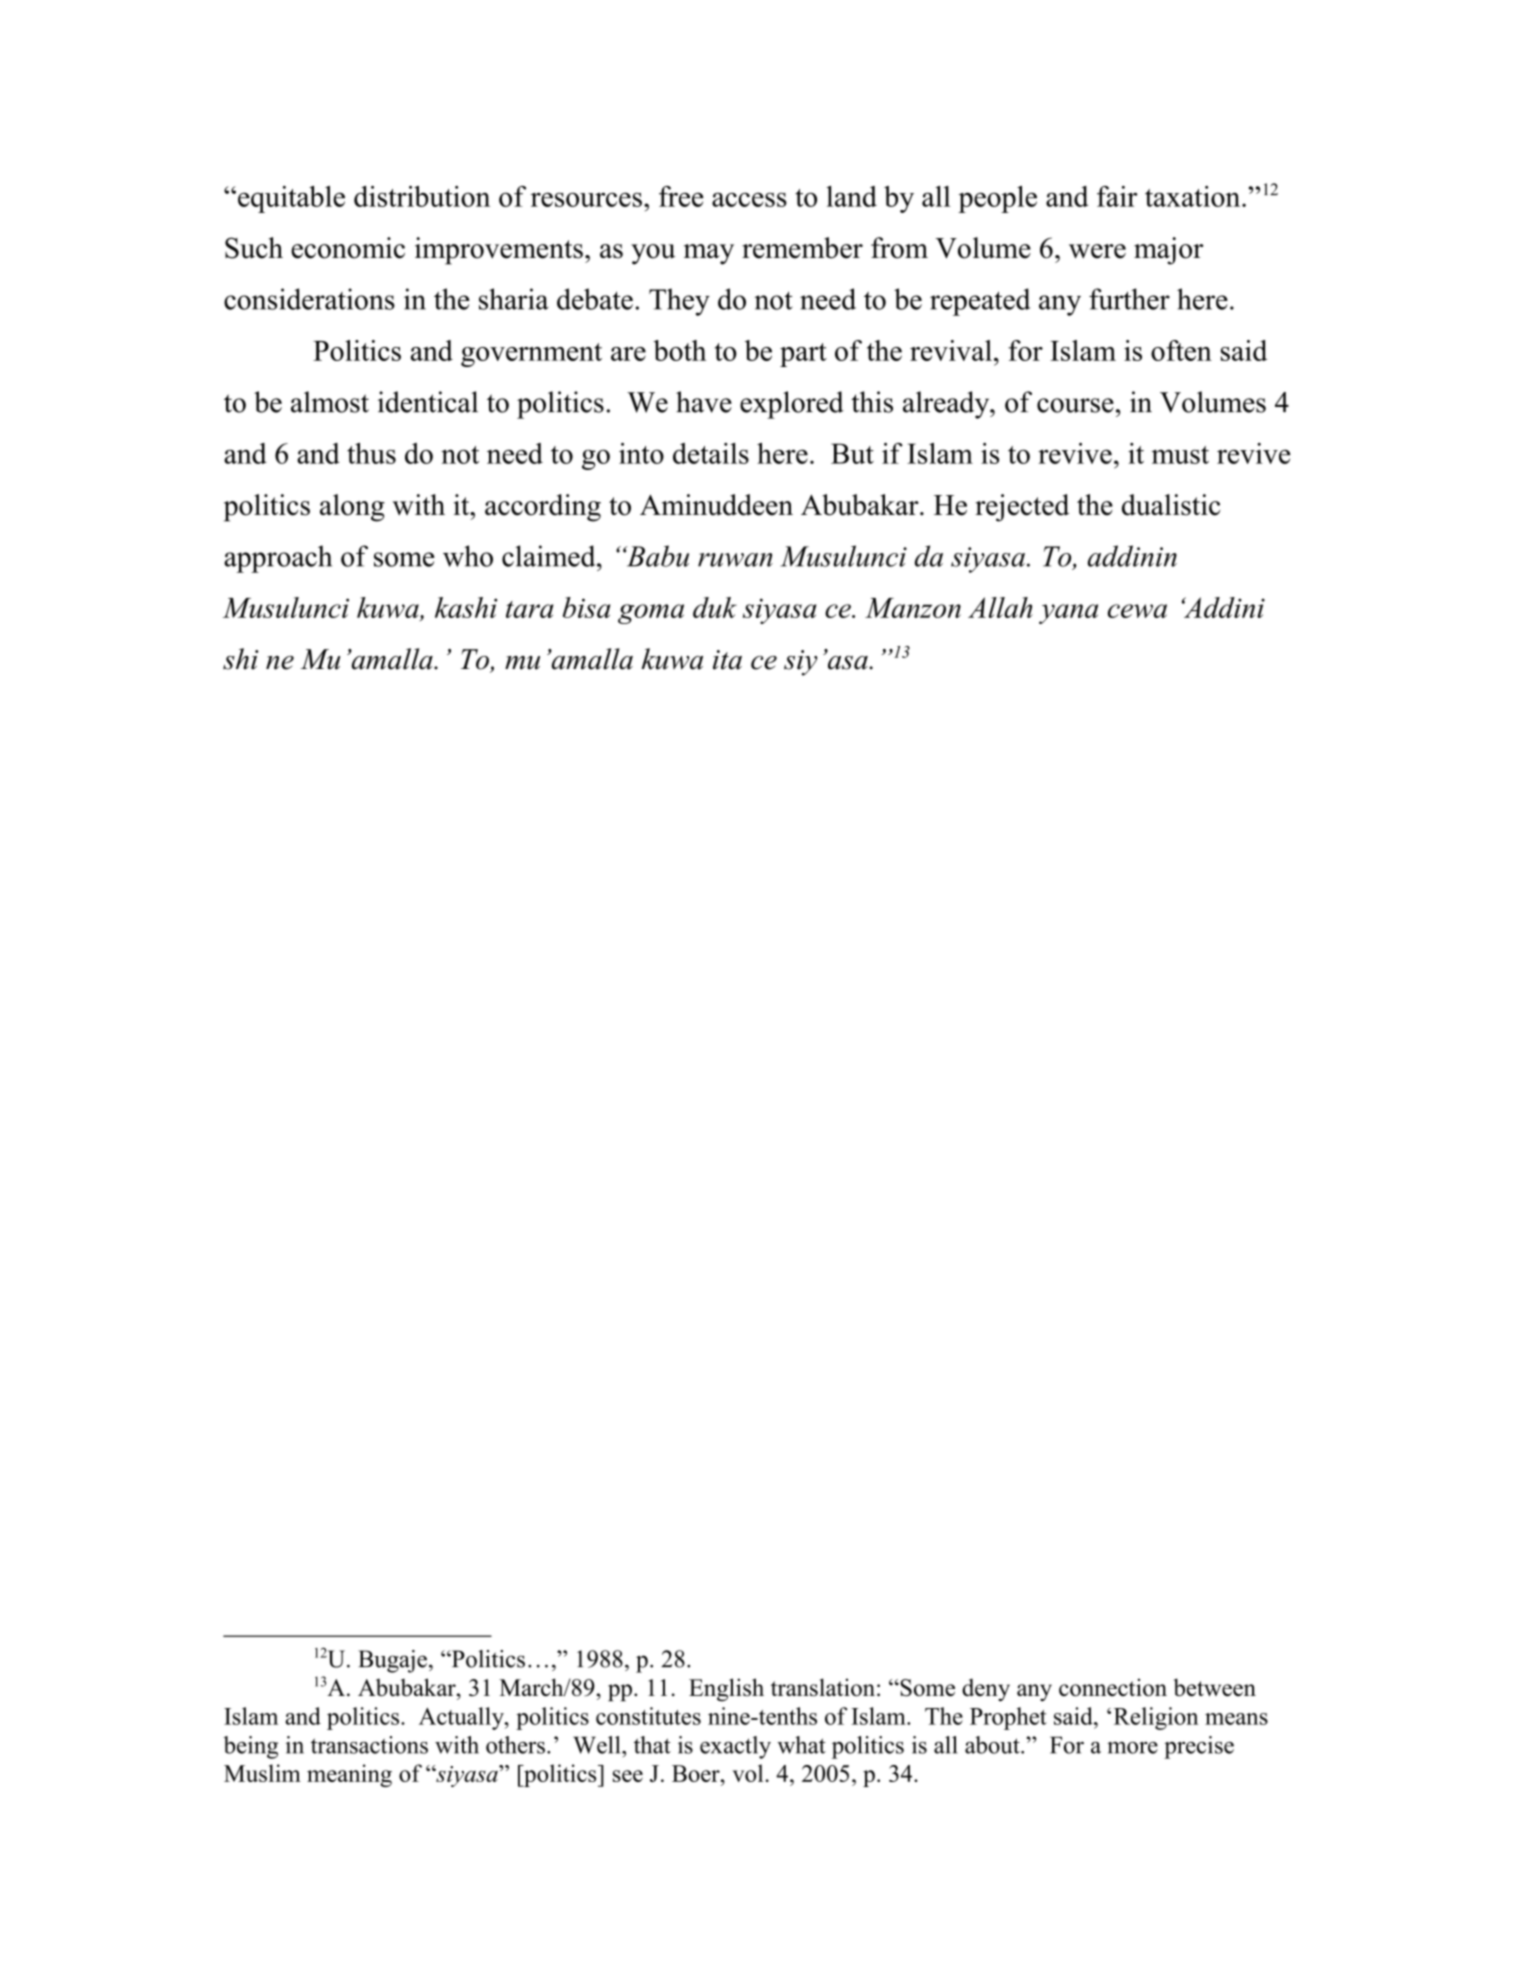 The image size is (1519, 1966). I want to click on Allah, so click(1000, 607).
